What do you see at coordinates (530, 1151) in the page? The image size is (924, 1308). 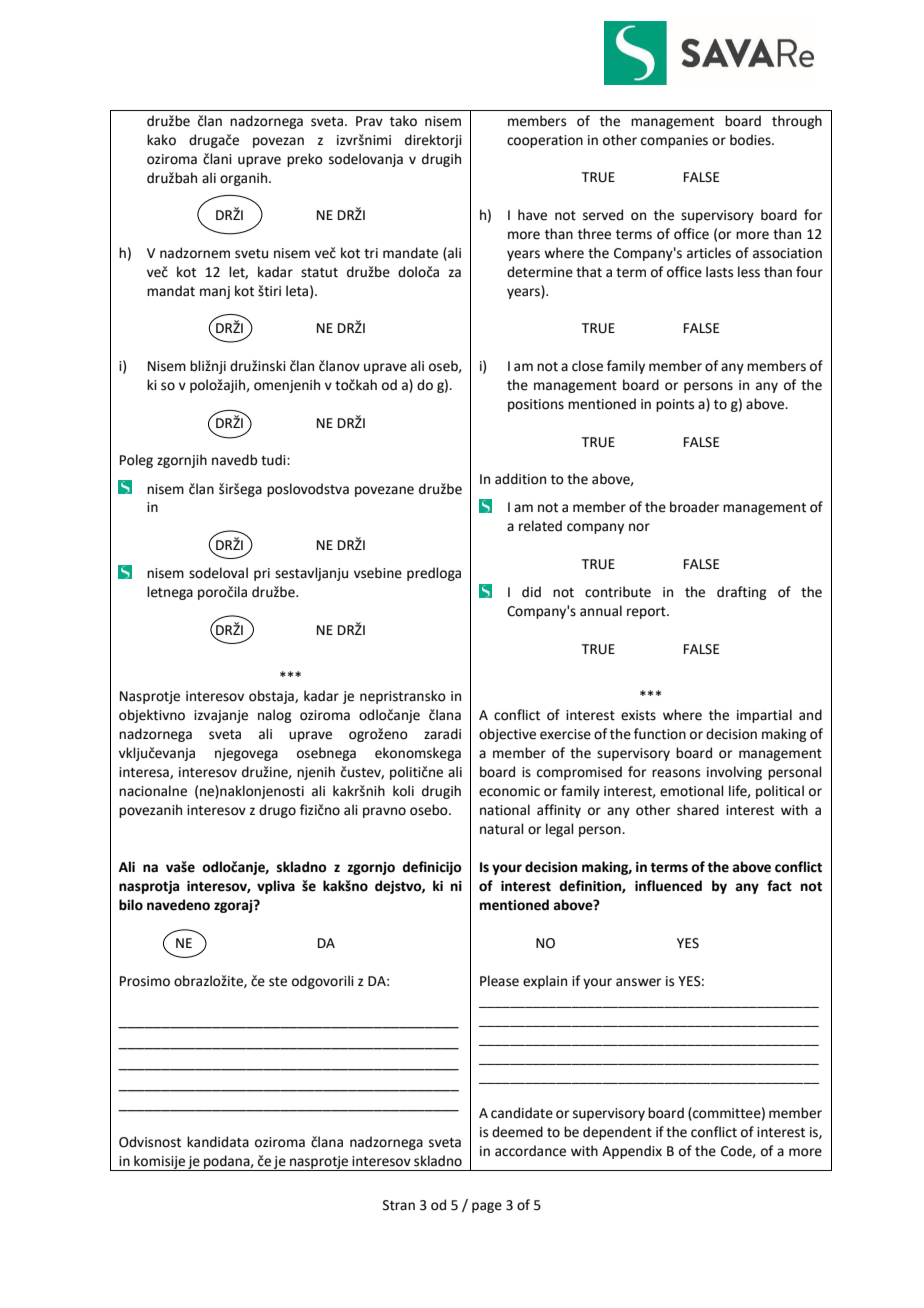 I see `accordance` at bounding box center [530, 1151].
